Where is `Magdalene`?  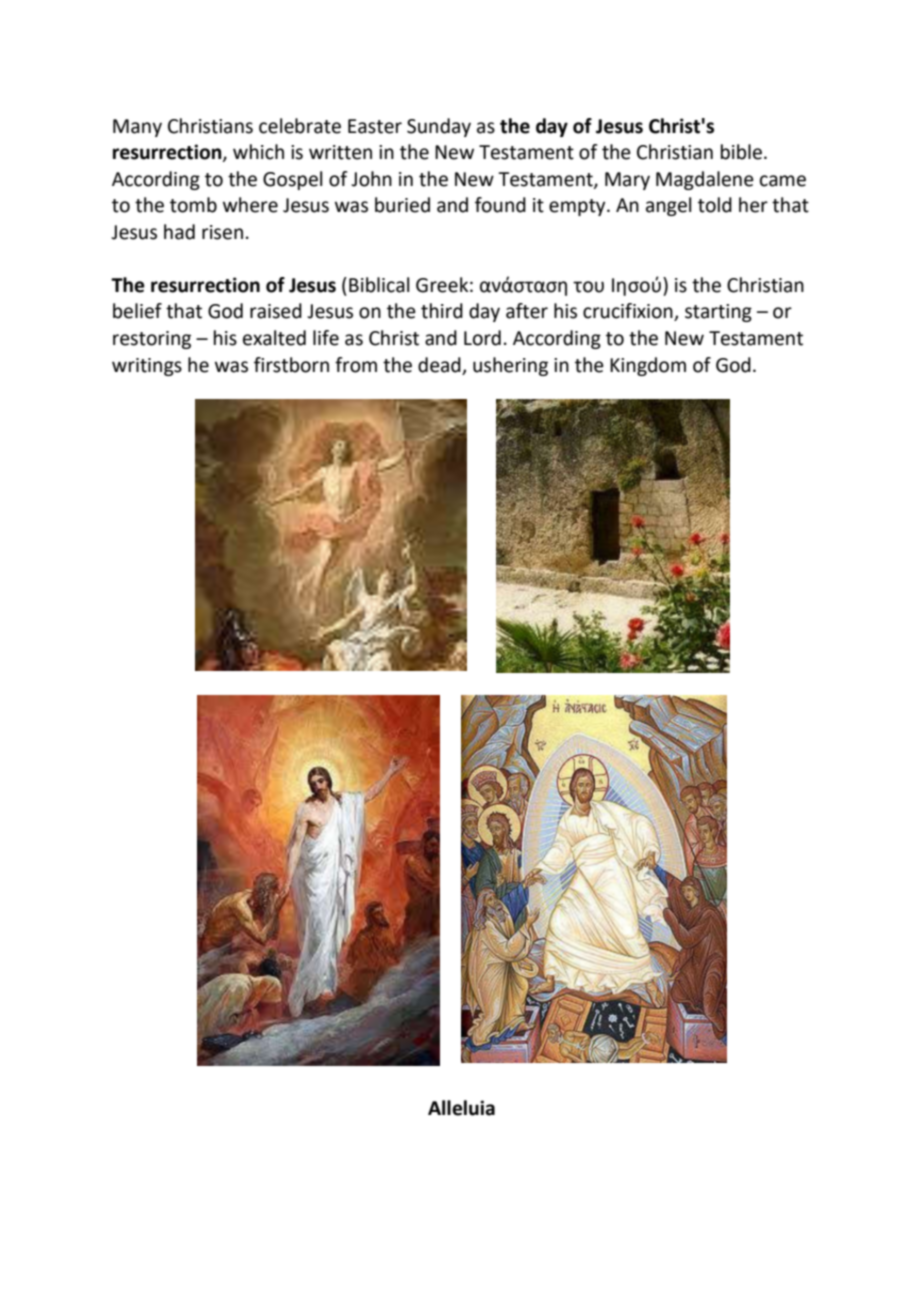
Magdalene is located at coordinates (705, 180).
